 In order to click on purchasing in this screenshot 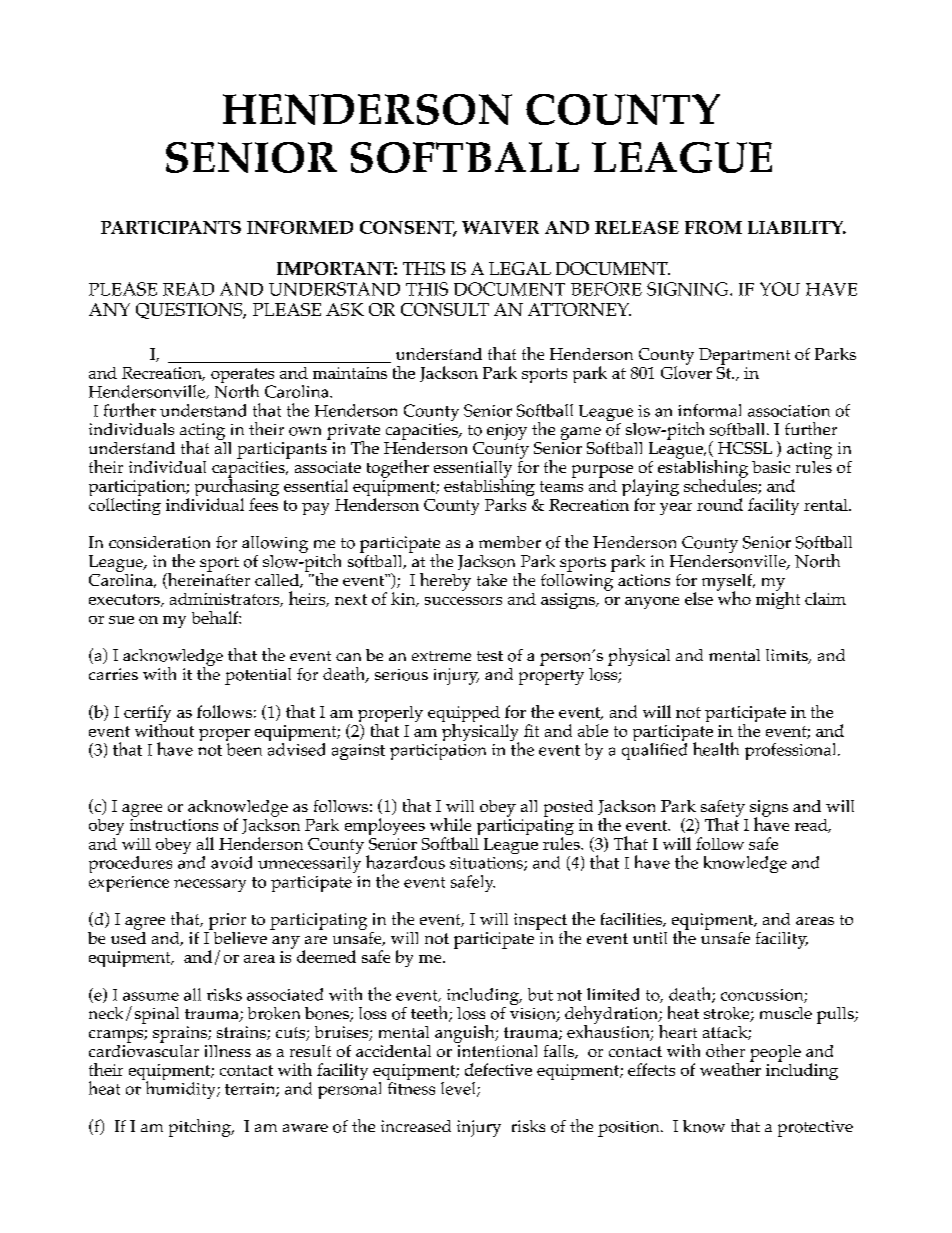, I will do `click(237, 487)`.
